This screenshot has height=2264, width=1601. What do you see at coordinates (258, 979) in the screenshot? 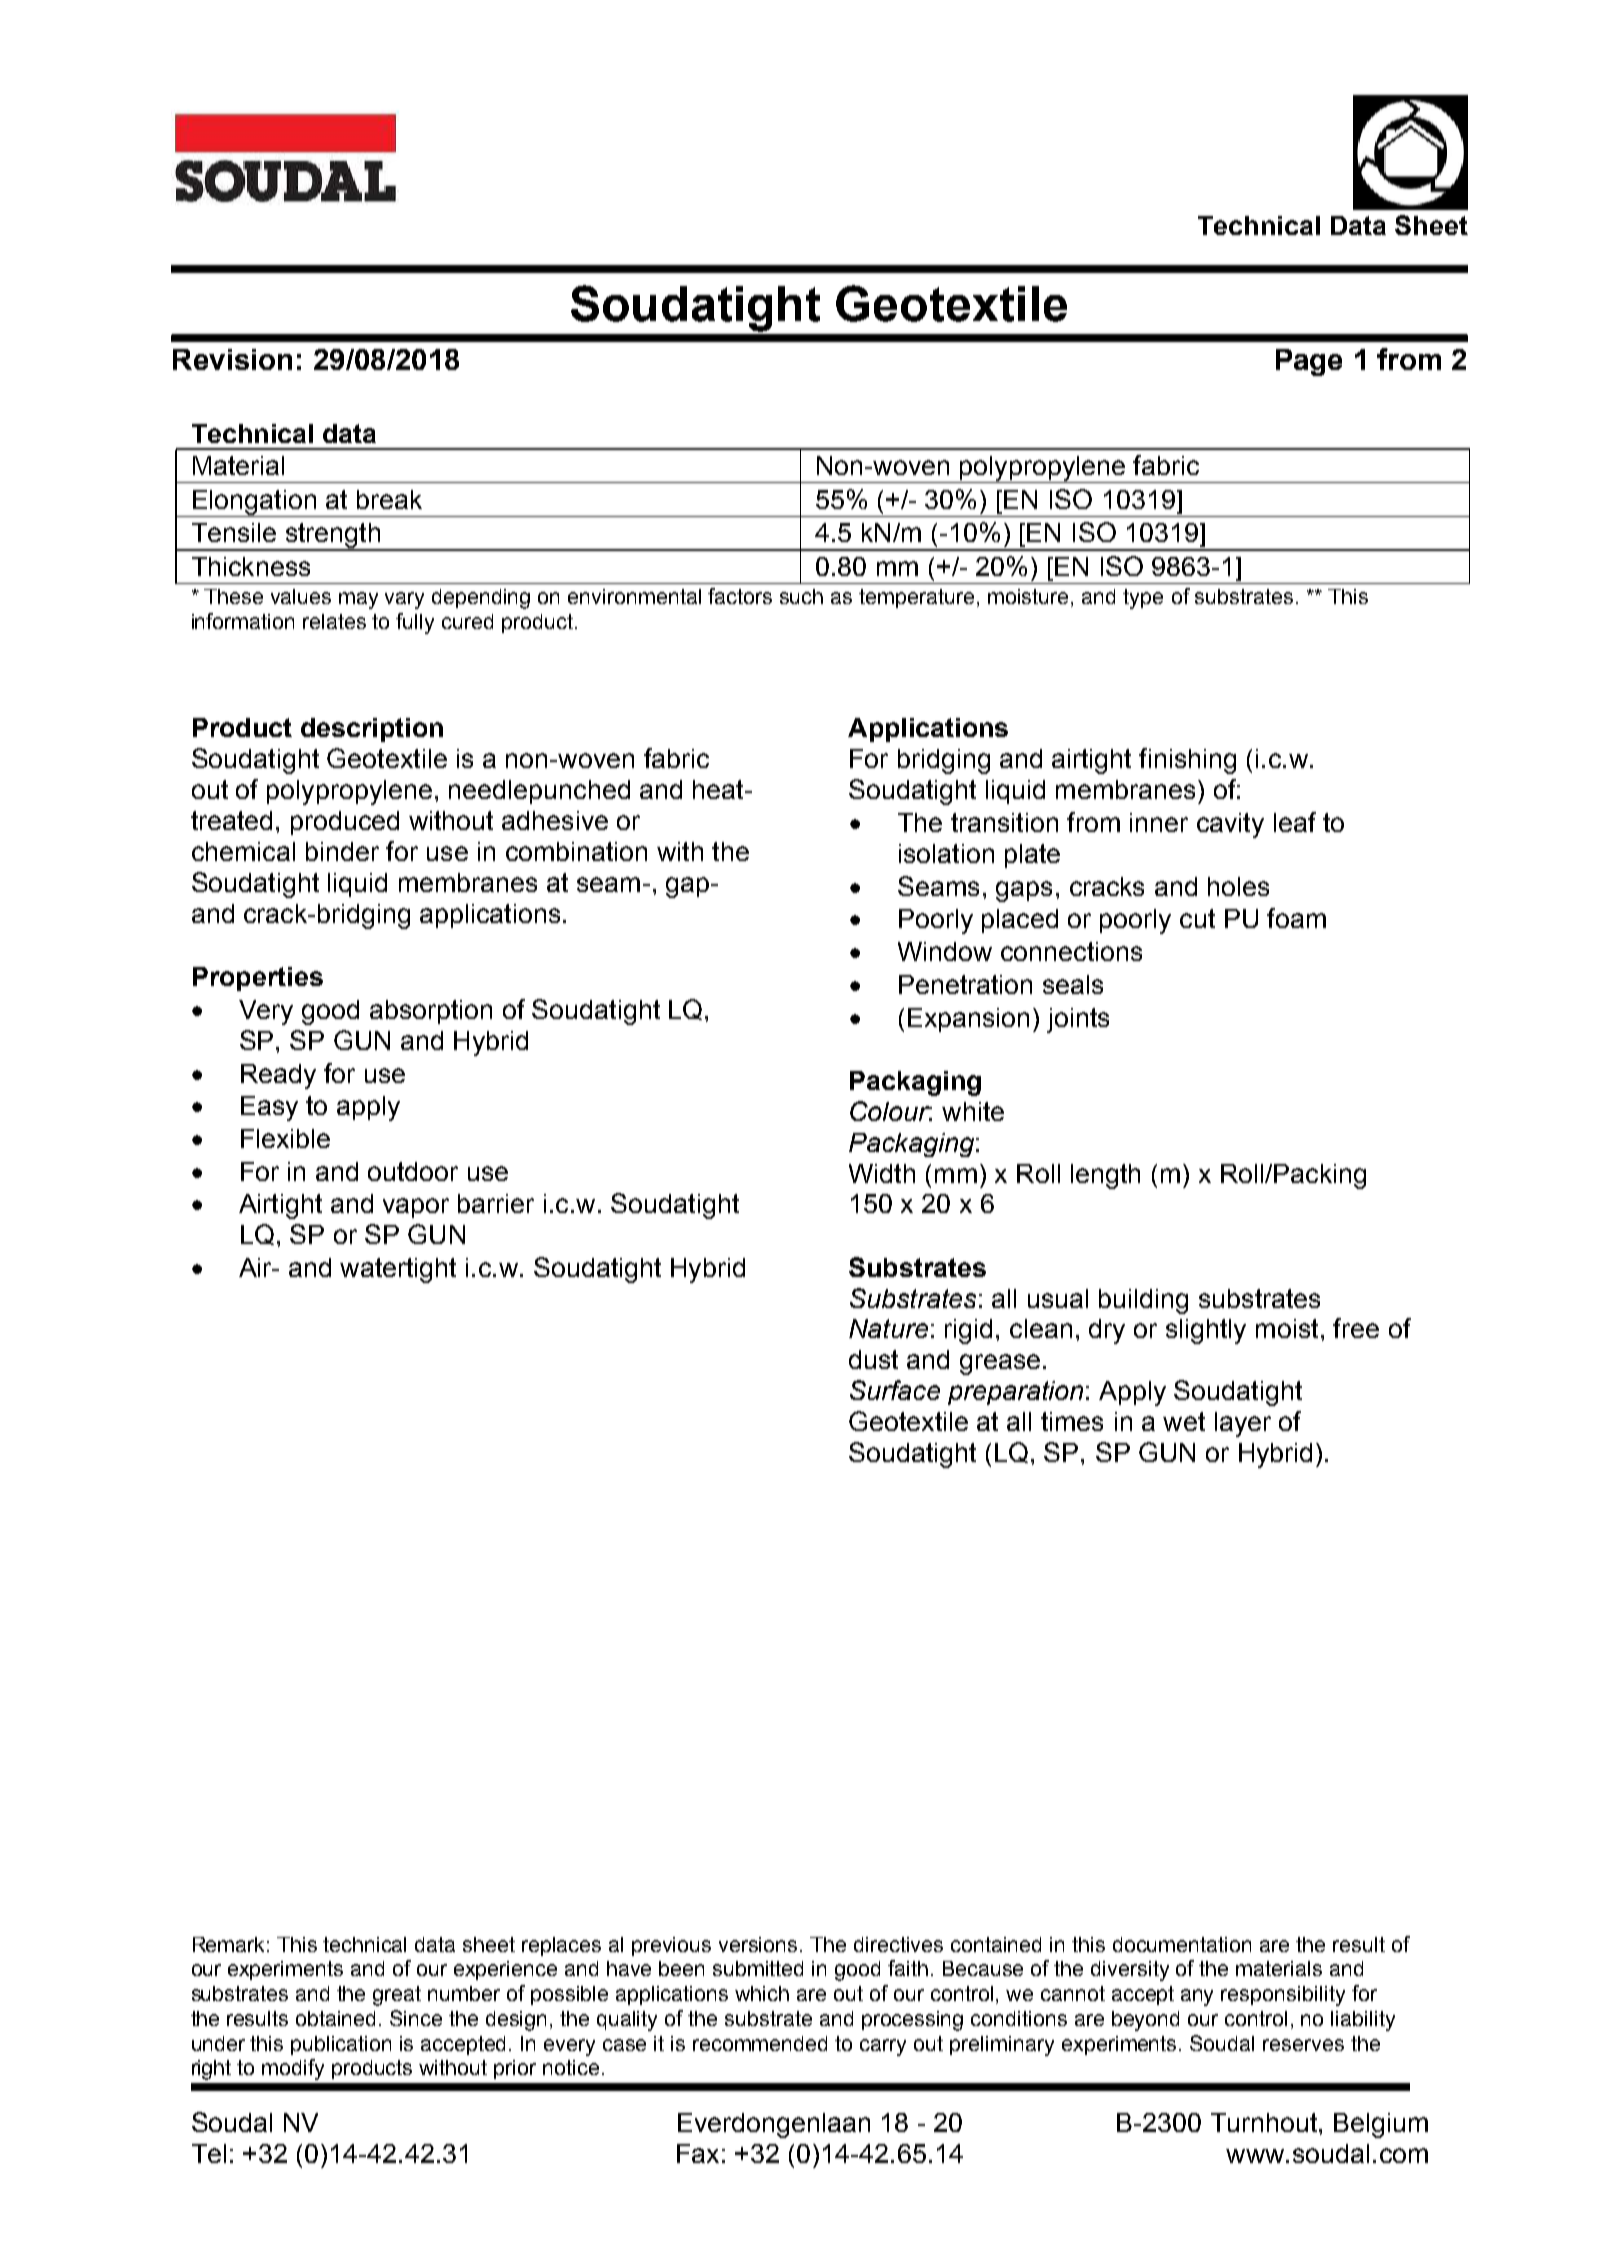
I see `Properties` at bounding box center [258, 979].
